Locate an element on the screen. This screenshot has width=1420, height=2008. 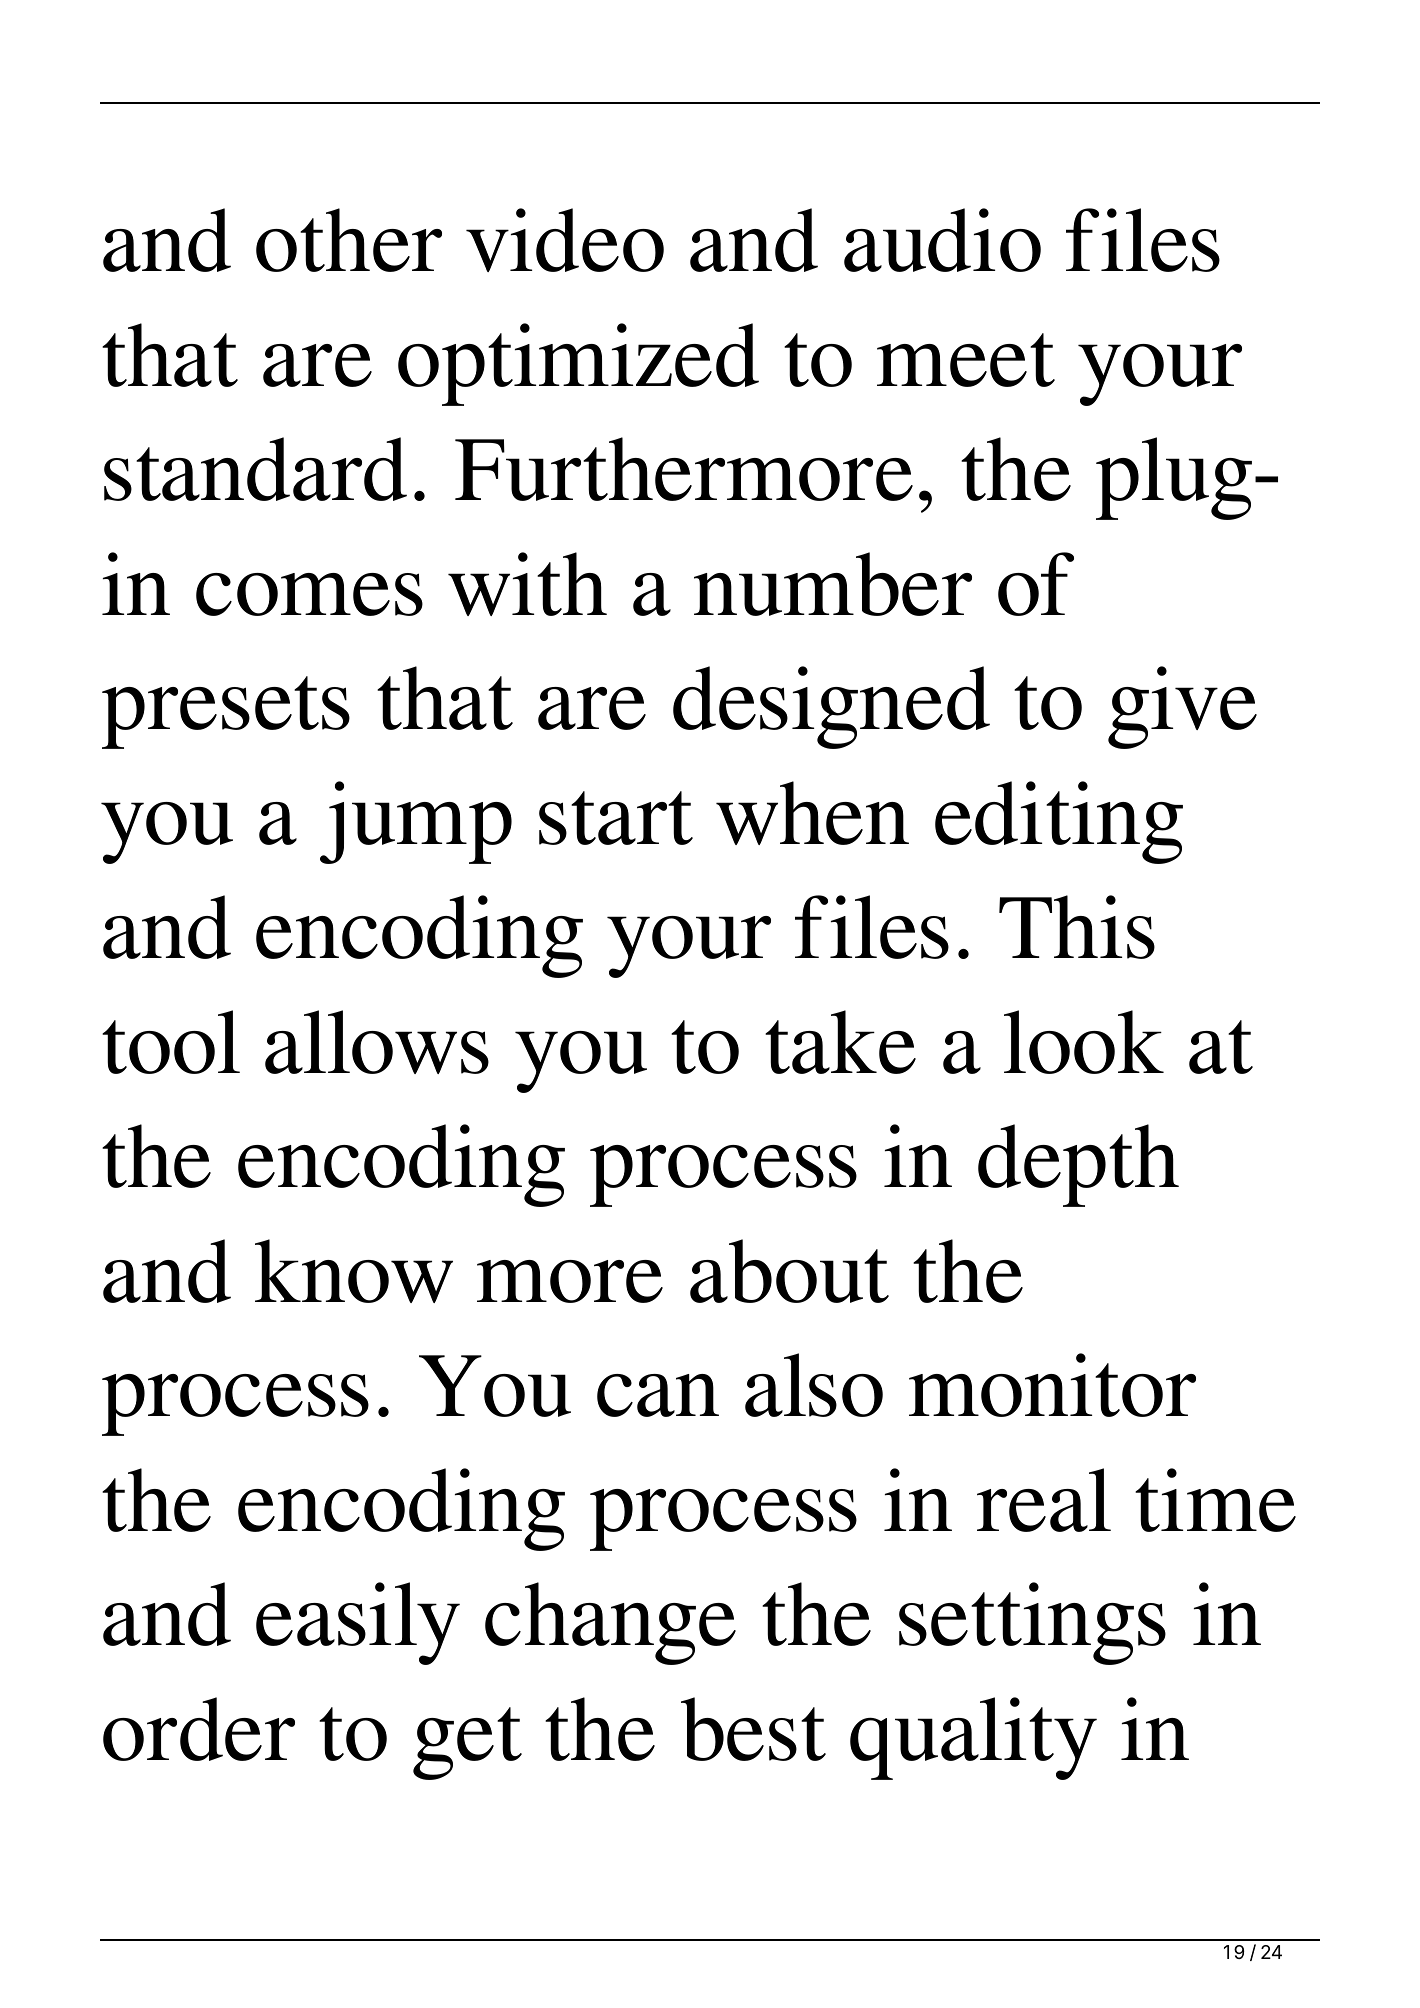
order is located at coordinates (199, 1729).
